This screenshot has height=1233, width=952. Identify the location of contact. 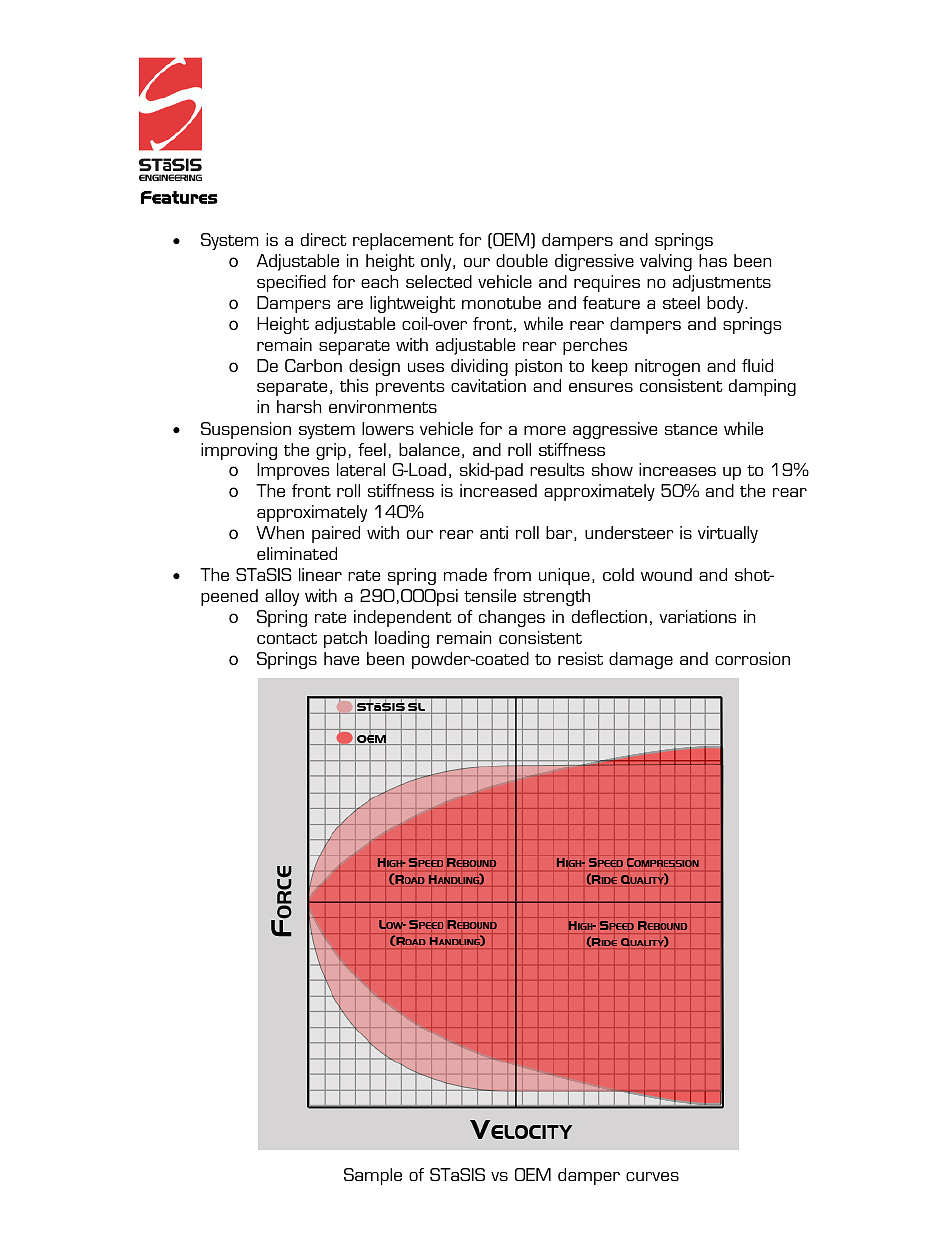
(287, 638).
